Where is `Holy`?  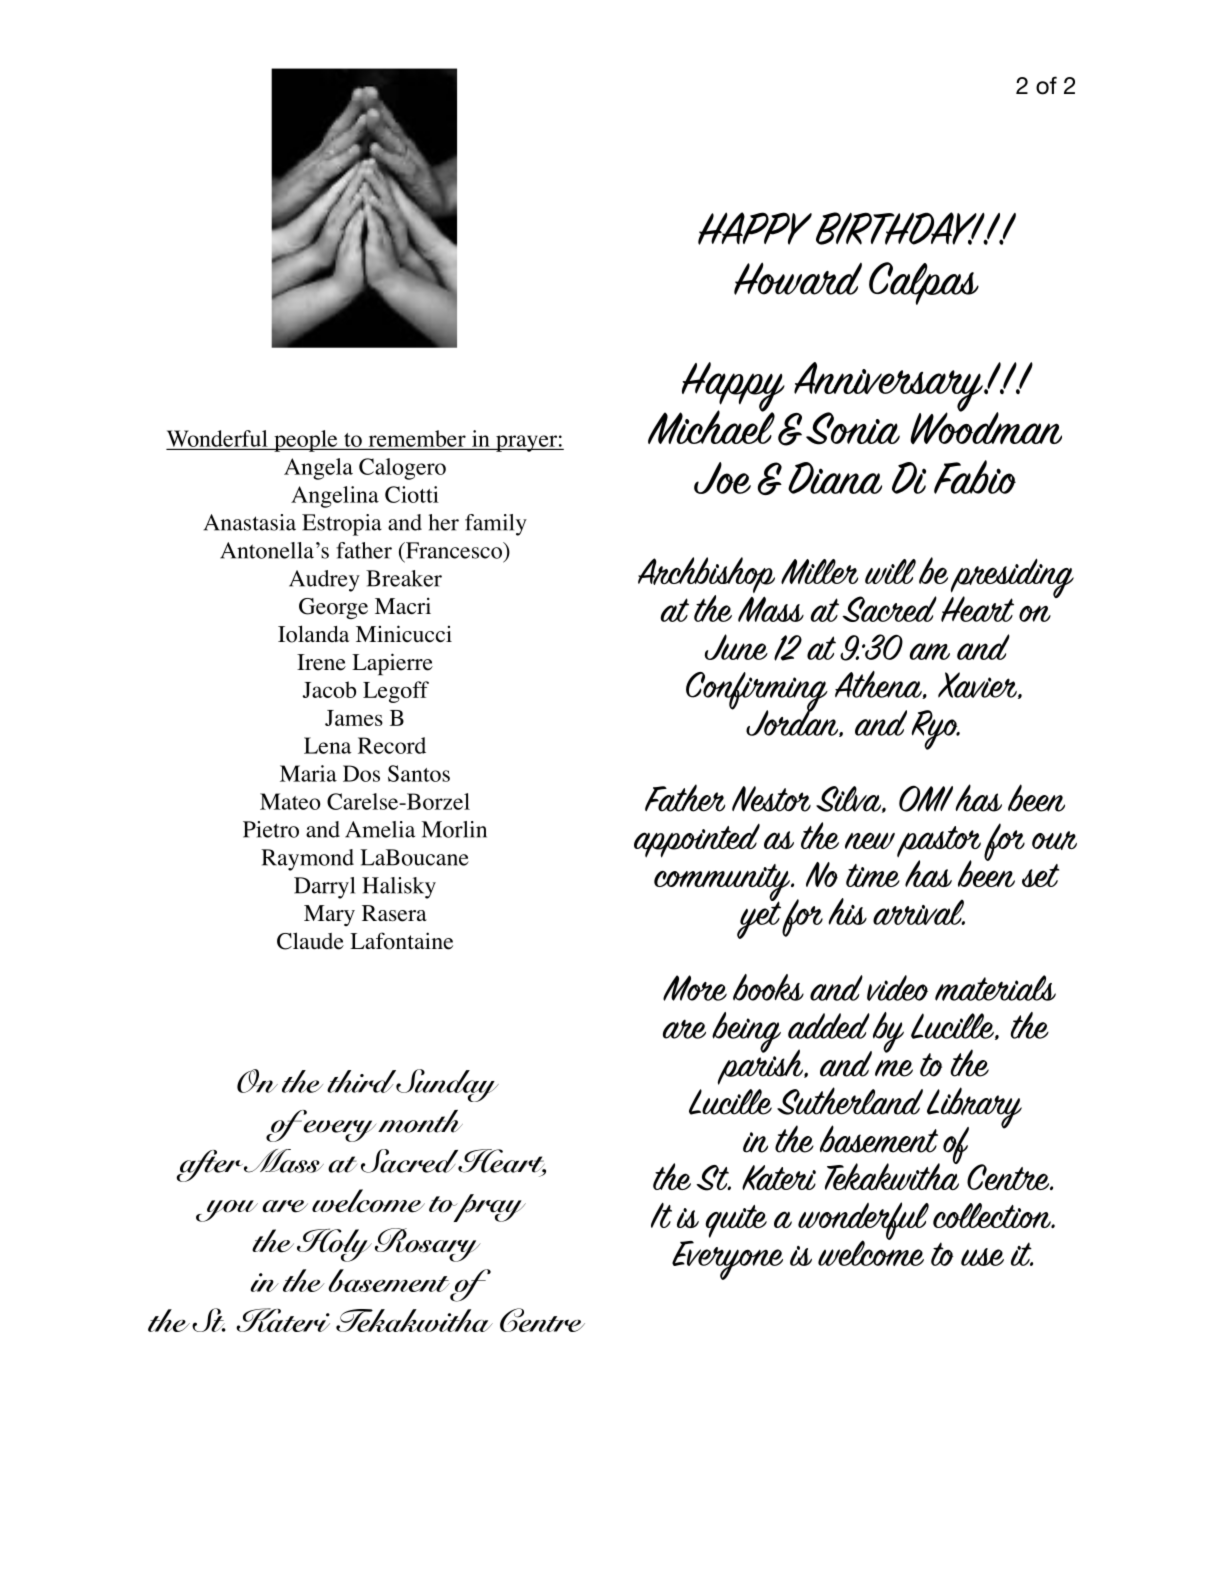
Holy is located at coordinates (334, 1245).
